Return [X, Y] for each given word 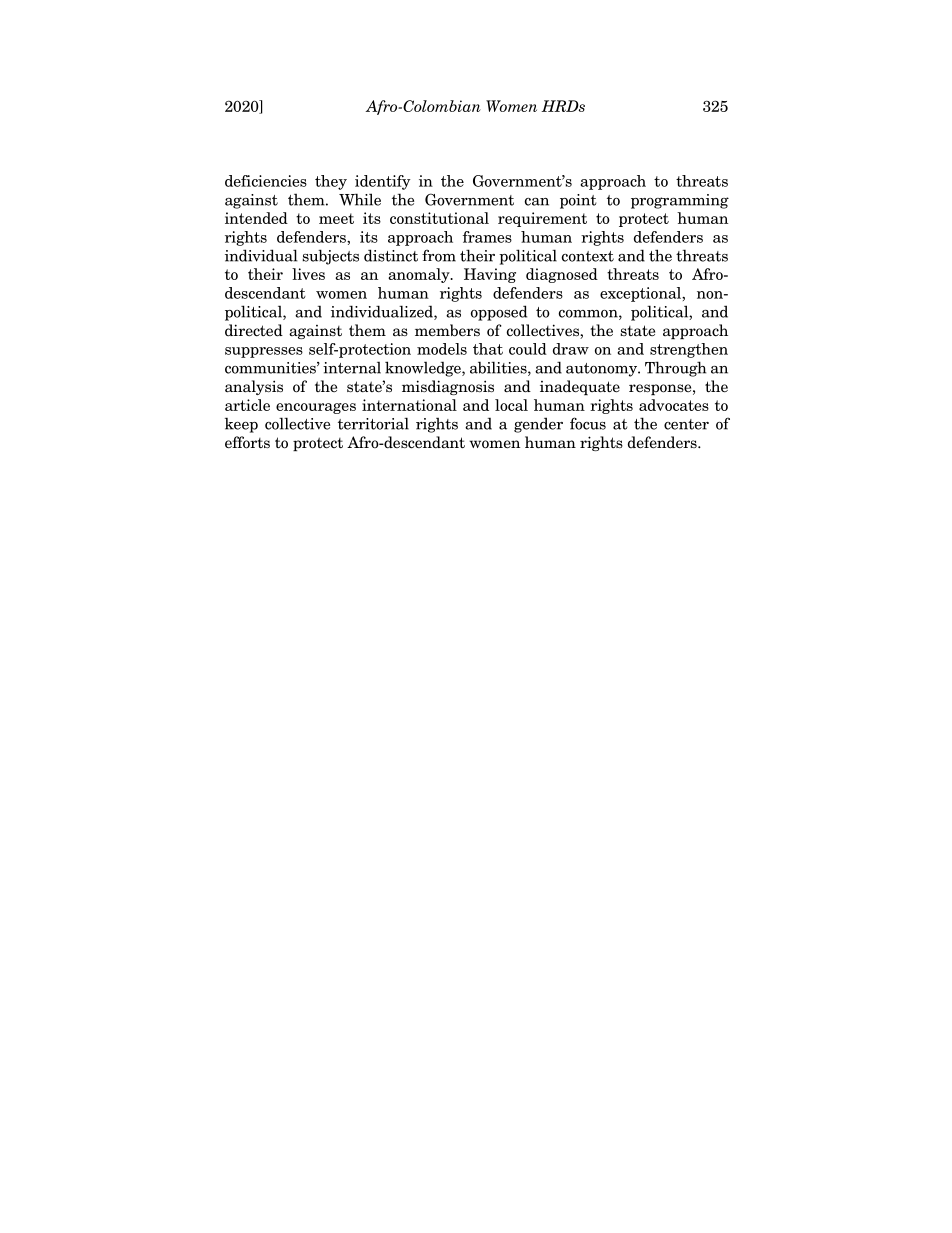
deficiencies [266, 181]
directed [254, 330]
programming [680, 201]
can [537, 202]
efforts [247, 442]
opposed [499, 313]
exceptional [642, 294]
